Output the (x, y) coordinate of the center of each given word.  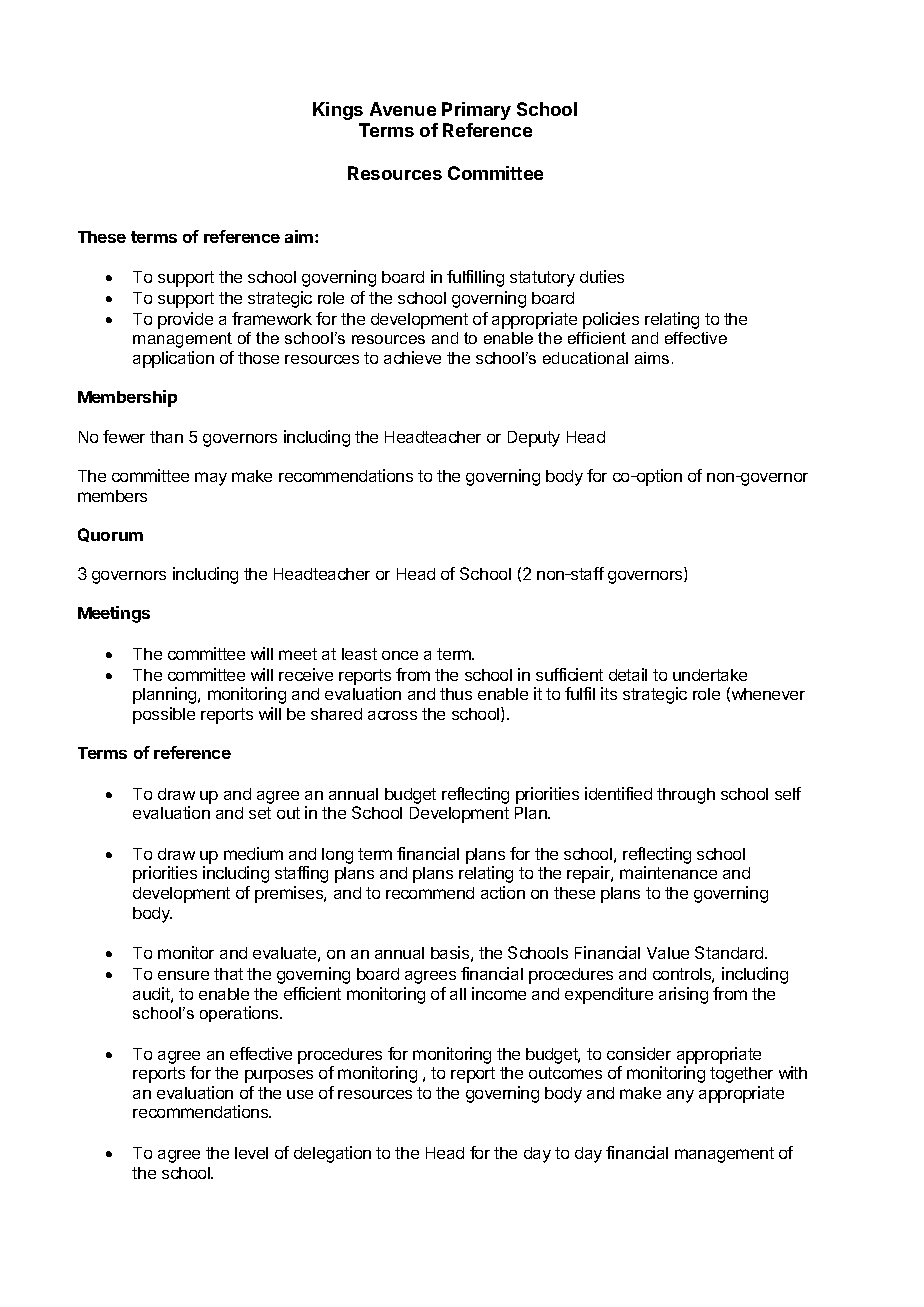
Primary (476, 111)
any (680, 1096)
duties (602, 276)
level (251, 1153)
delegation (332, 1154)
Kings (338, 111)
